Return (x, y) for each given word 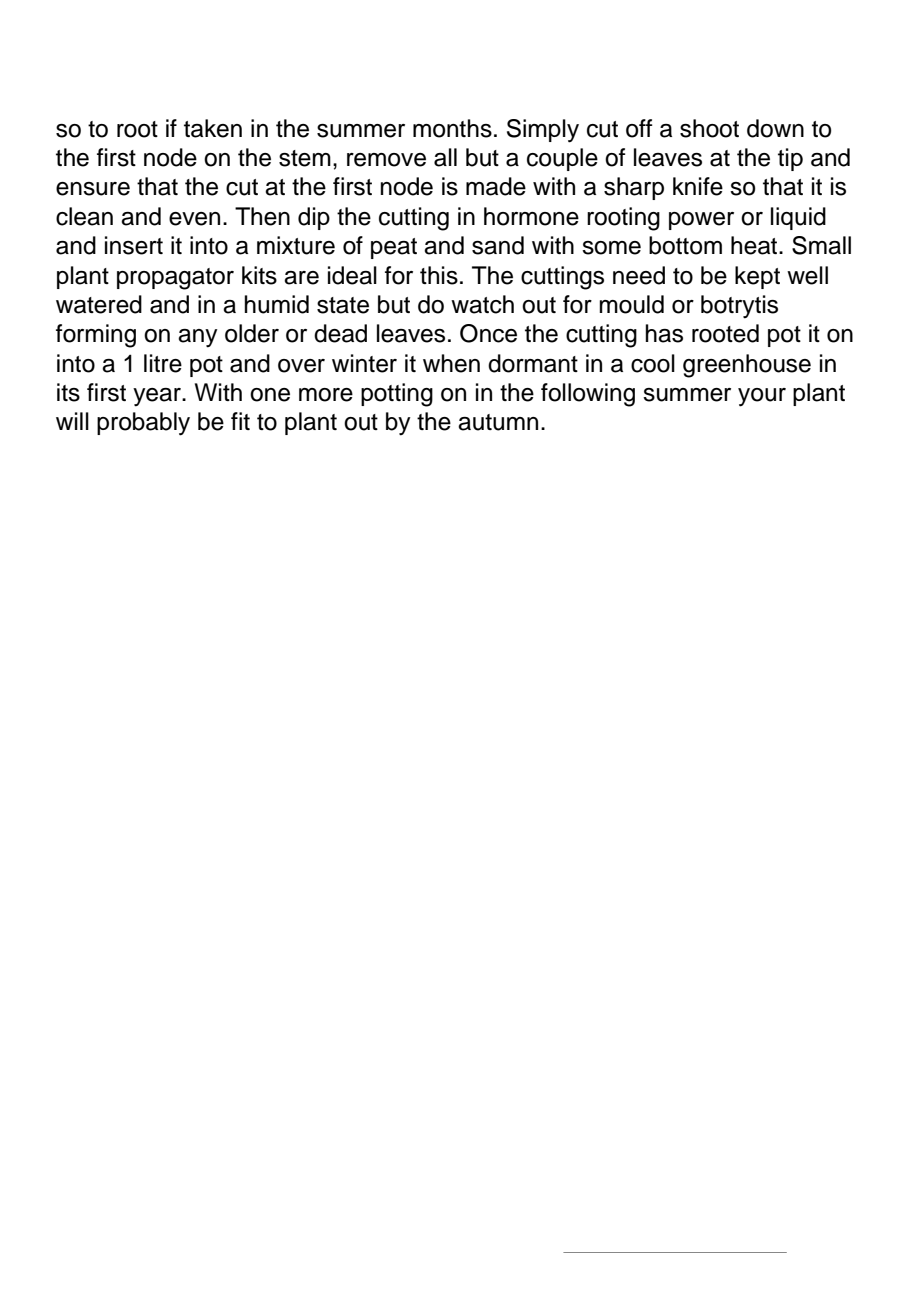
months (452, 128)
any (198, 338)
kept (757, 277)
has (664, 333)
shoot (709, 128)
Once (488, 333)
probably (143, 424)
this (439, 275)
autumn (498, 422)
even (194, 219)
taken (213, 128)
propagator (175, 279)
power (701, 221)
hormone (531, 216)
